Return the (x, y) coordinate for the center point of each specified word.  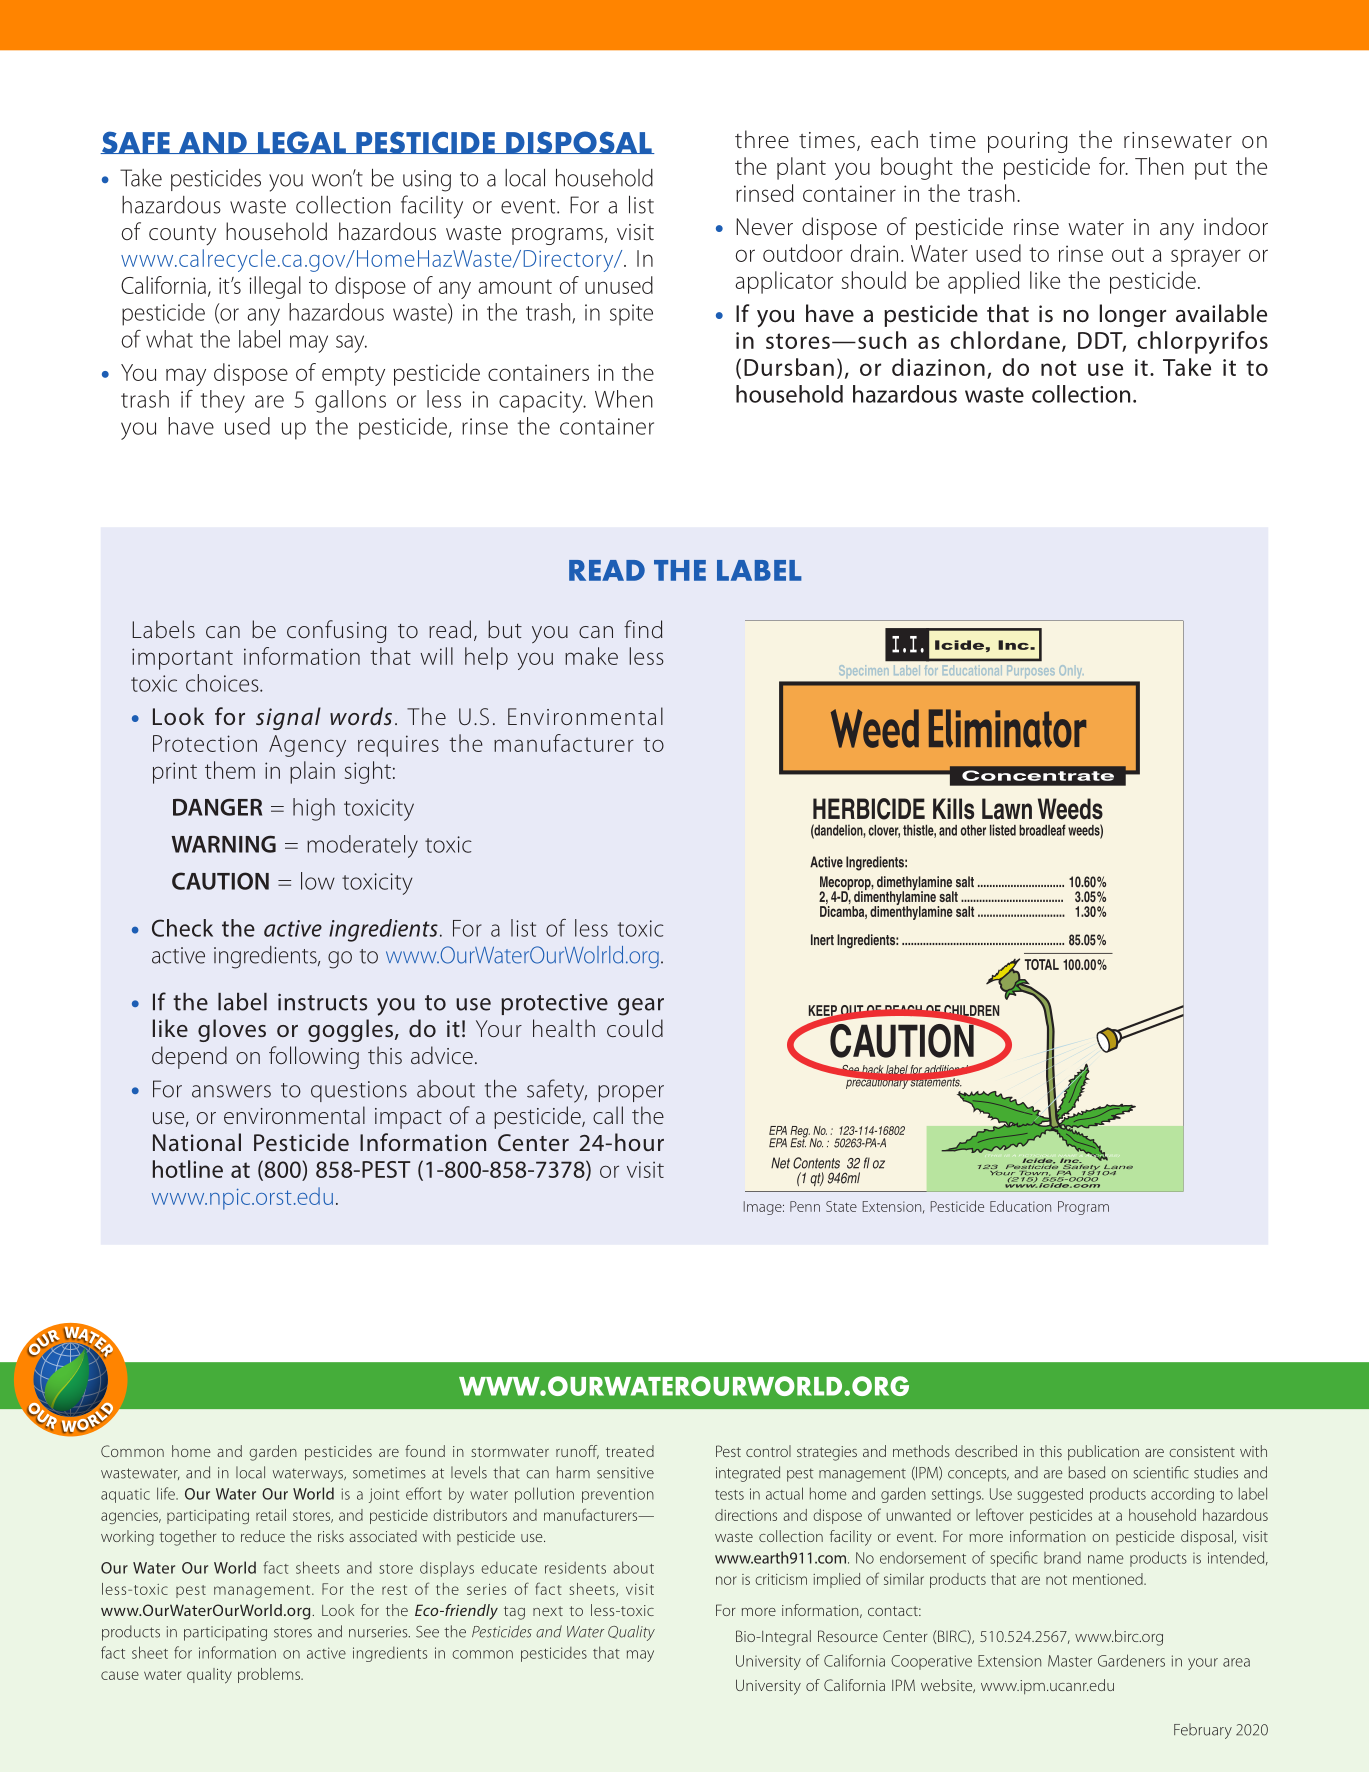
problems (270, 1675)
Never (764, 227)
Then (1159, 166)
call (608, 1115)
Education (1020, 1206)
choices (223, 683)
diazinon (938, 367)
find (643, 629)
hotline (188, 1169)
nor (726, 1580)
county (182, 235)
